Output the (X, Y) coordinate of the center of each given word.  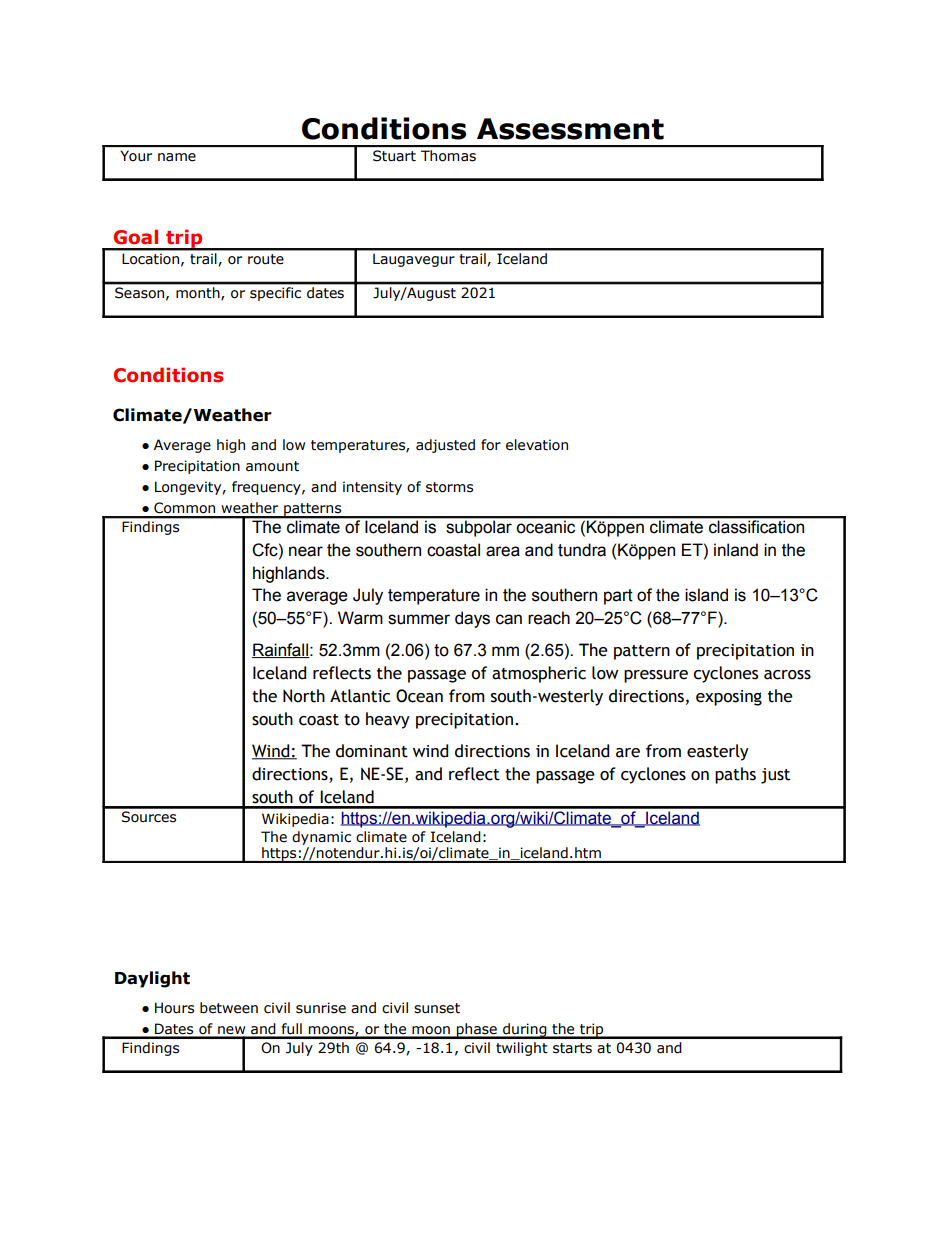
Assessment (570, 129)
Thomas (448, 155)
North (304, 696)
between (229, 1008)
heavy (388, 720)
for (491, 445)
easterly (718, 752)
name (177, 157)
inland (736, 550)
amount (272, 466)
